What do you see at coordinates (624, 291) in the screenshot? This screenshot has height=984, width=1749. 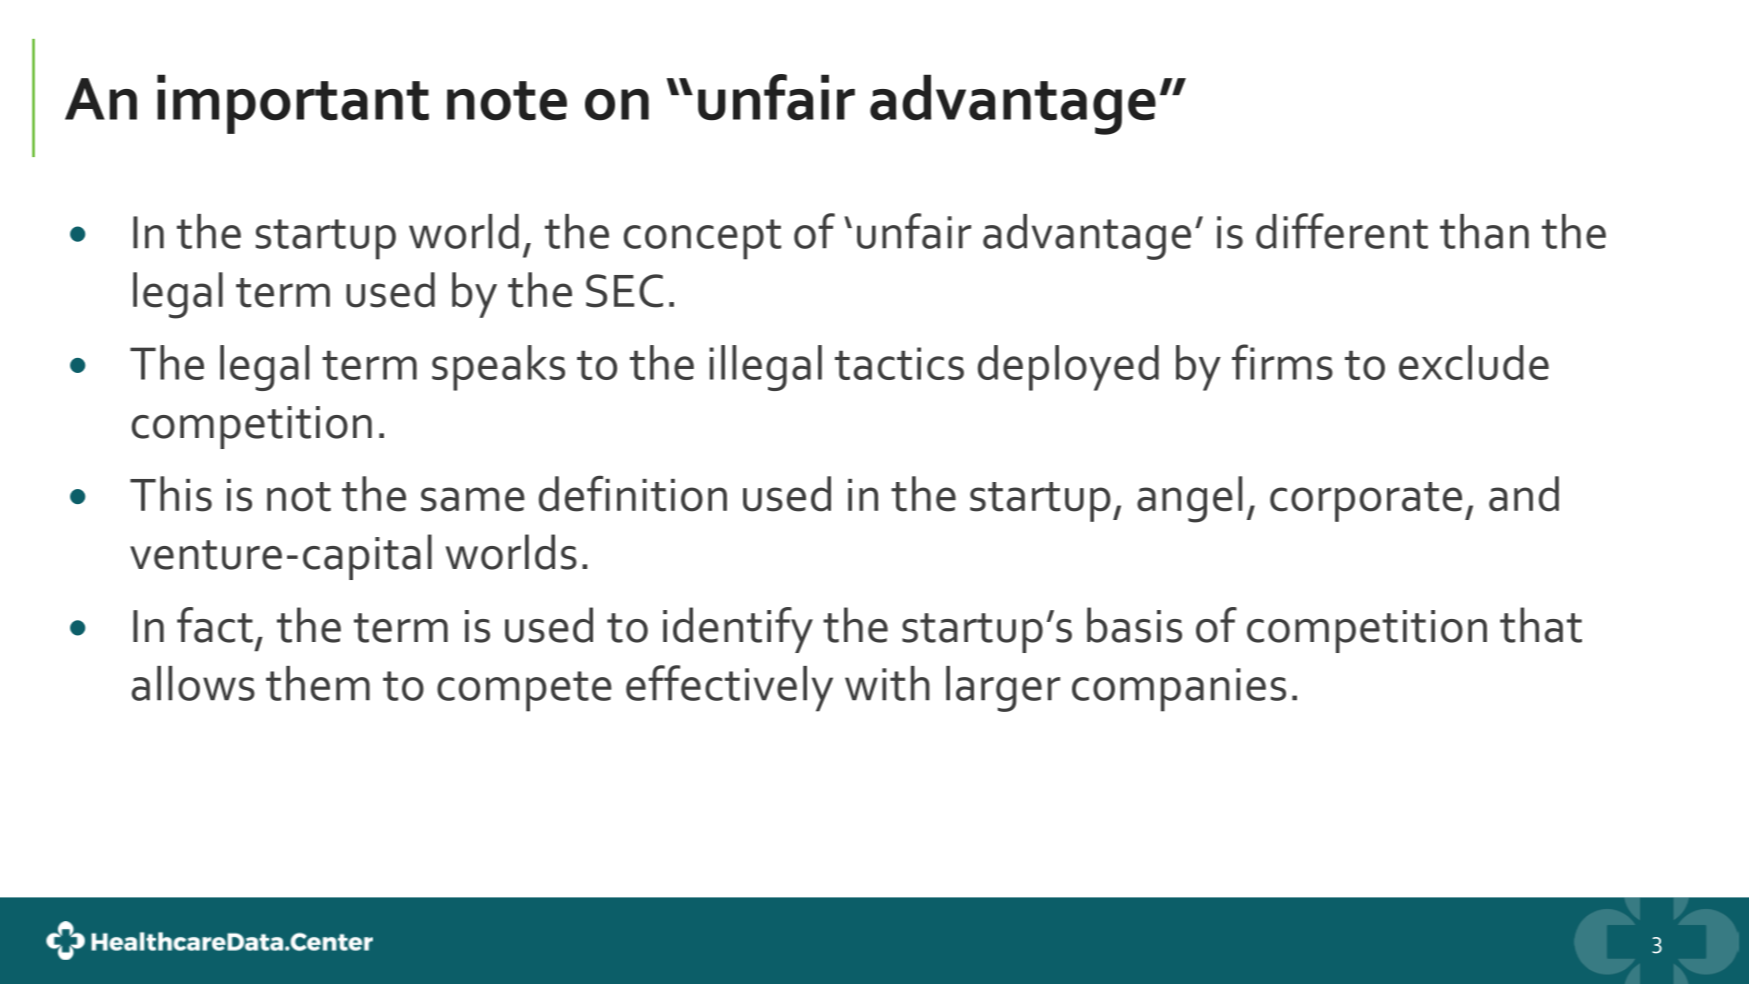 I see `SEC` at bounding box center [624, 291].
